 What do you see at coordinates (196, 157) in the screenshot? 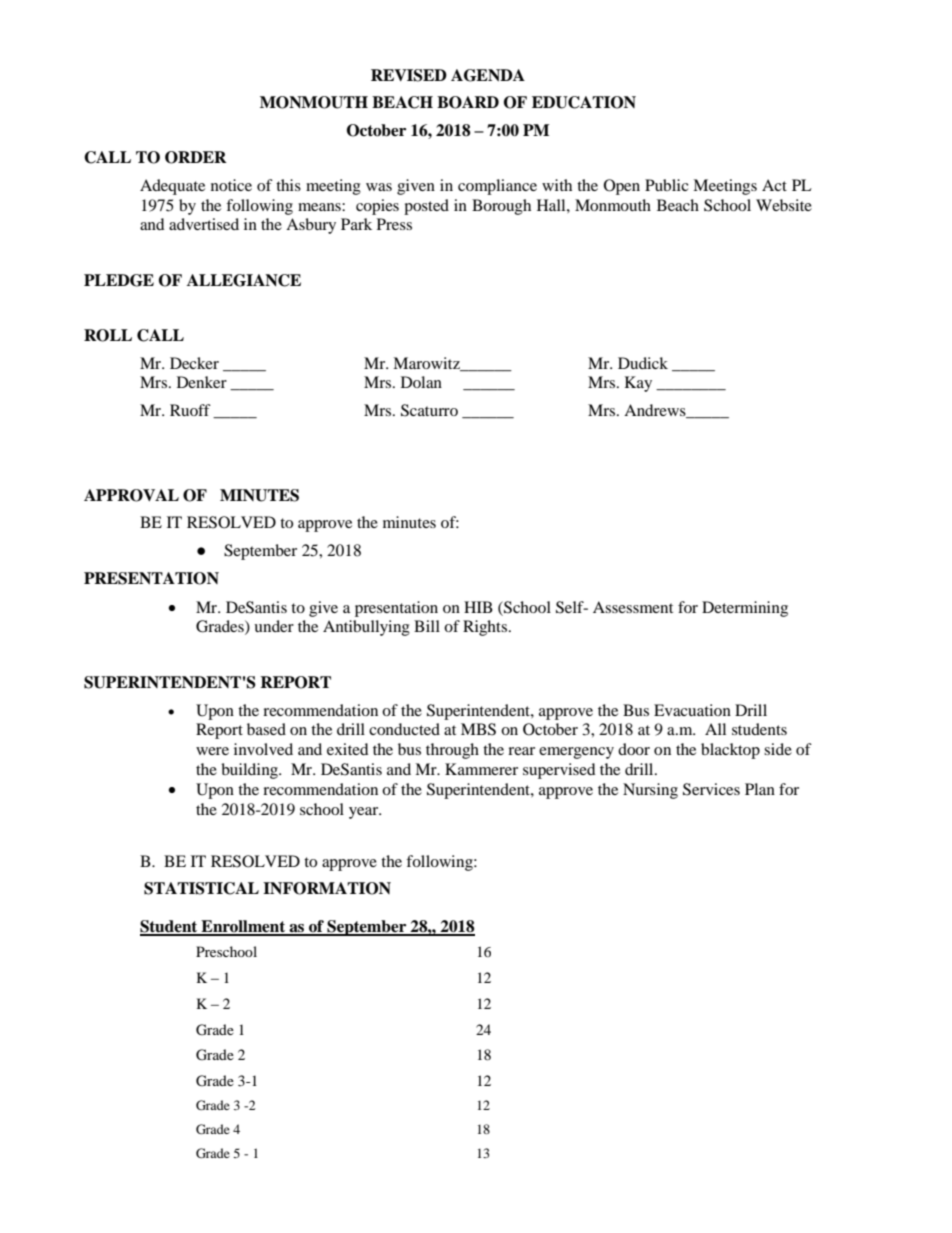
I see `ORDER` at bounding box center [196, 157].
